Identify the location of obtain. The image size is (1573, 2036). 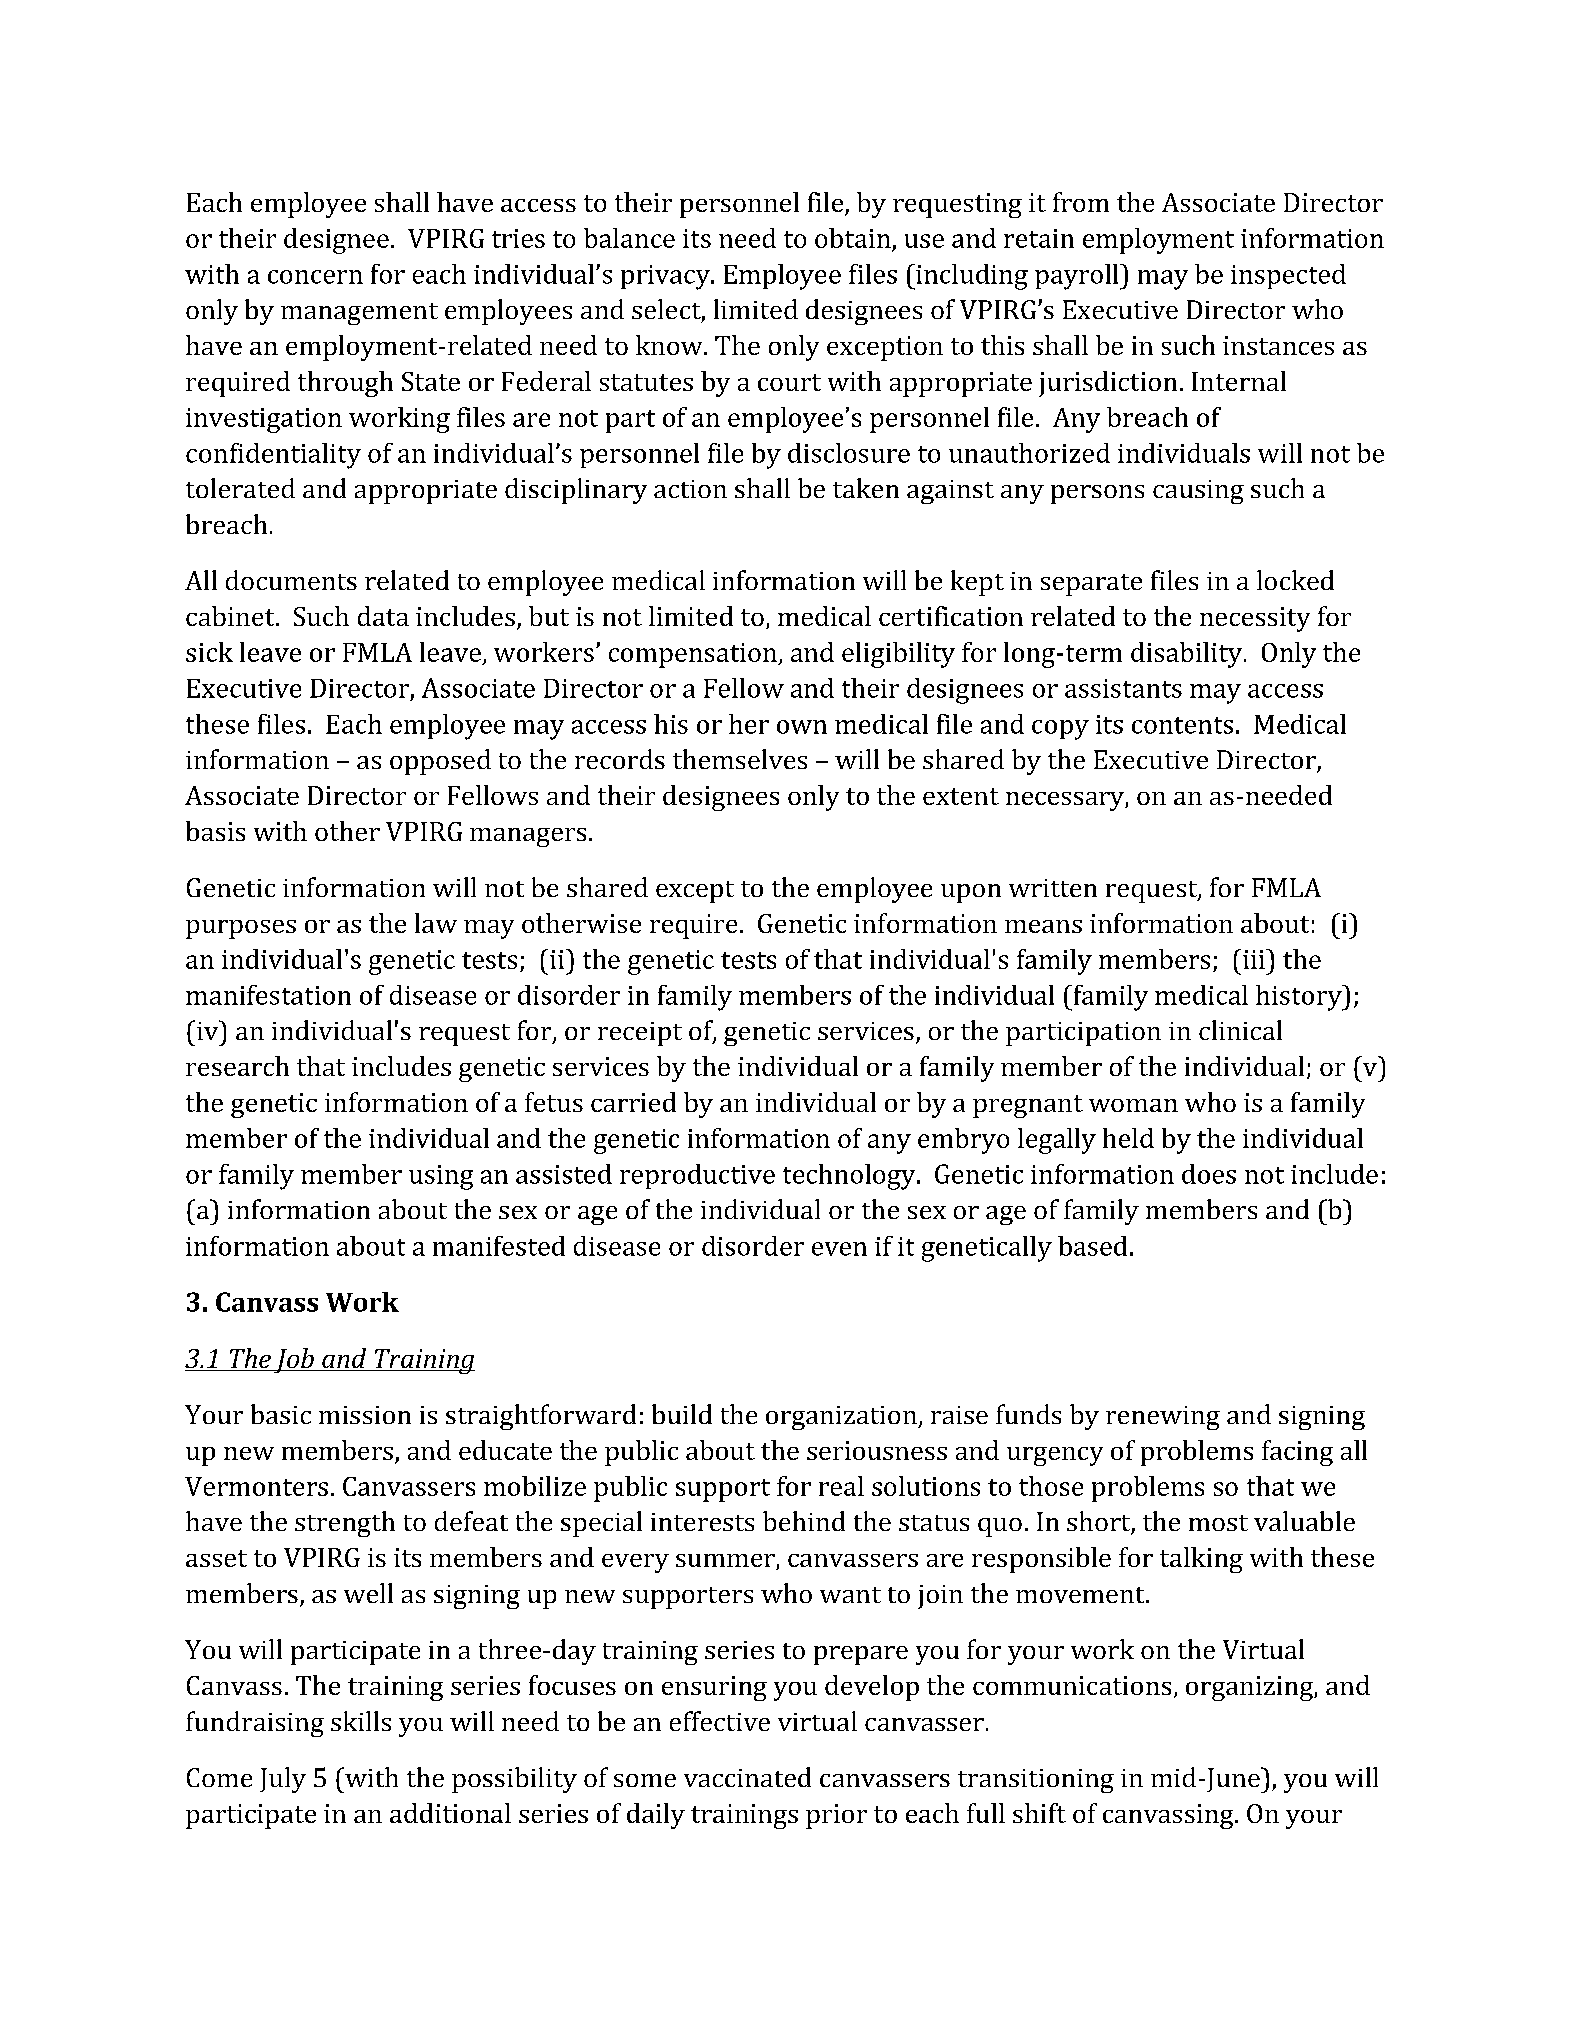
(853, 238).
